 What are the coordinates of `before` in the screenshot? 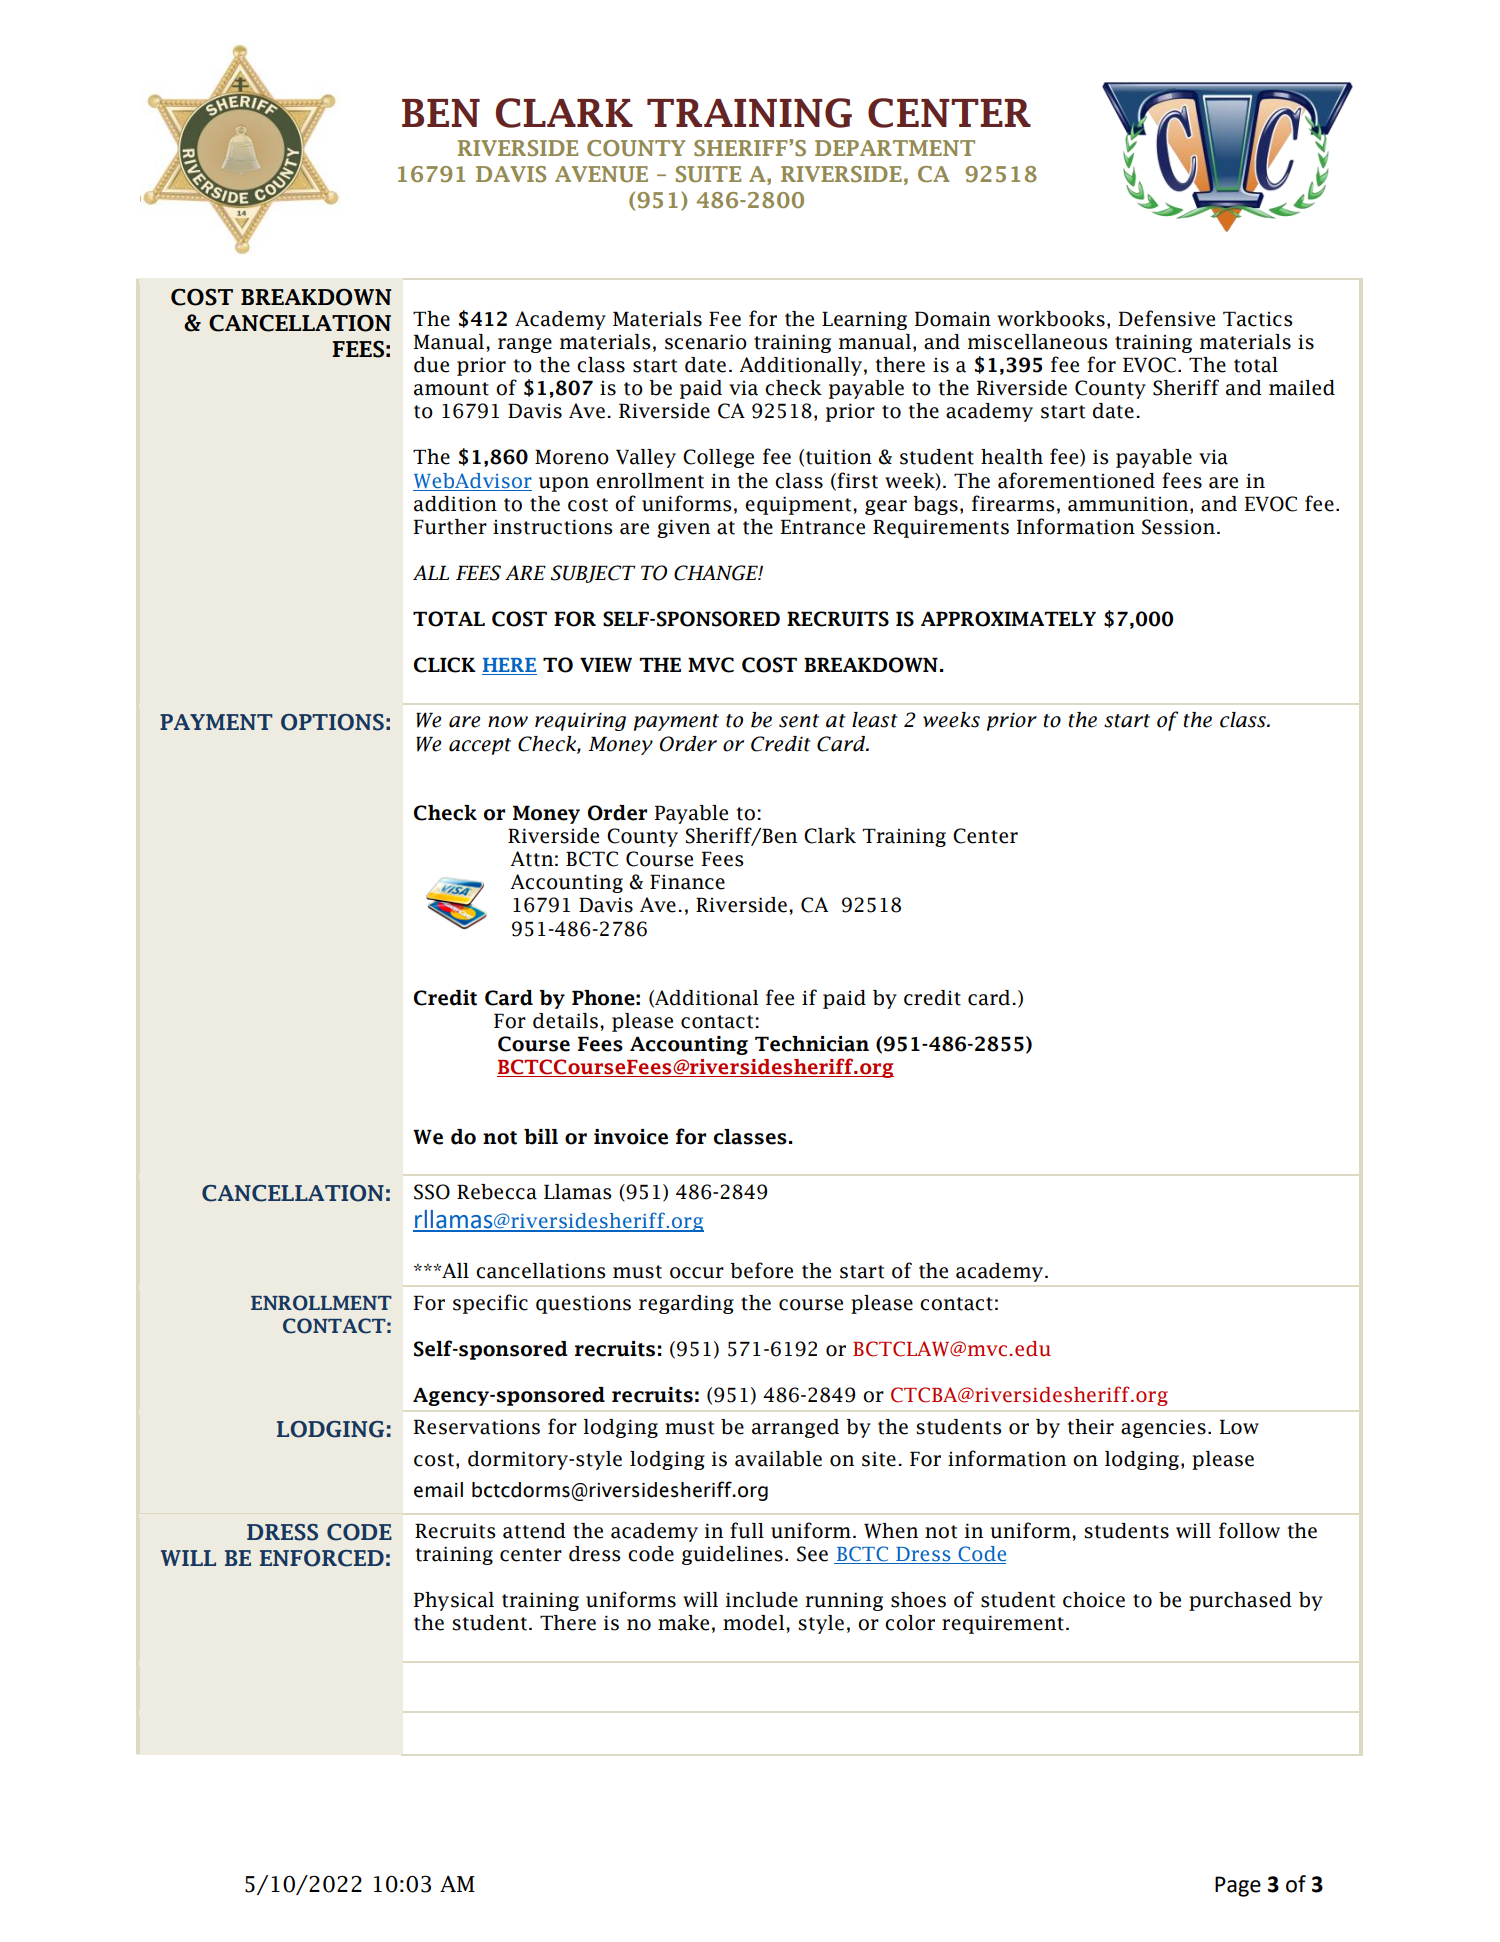 It's located at (761, 1270).
